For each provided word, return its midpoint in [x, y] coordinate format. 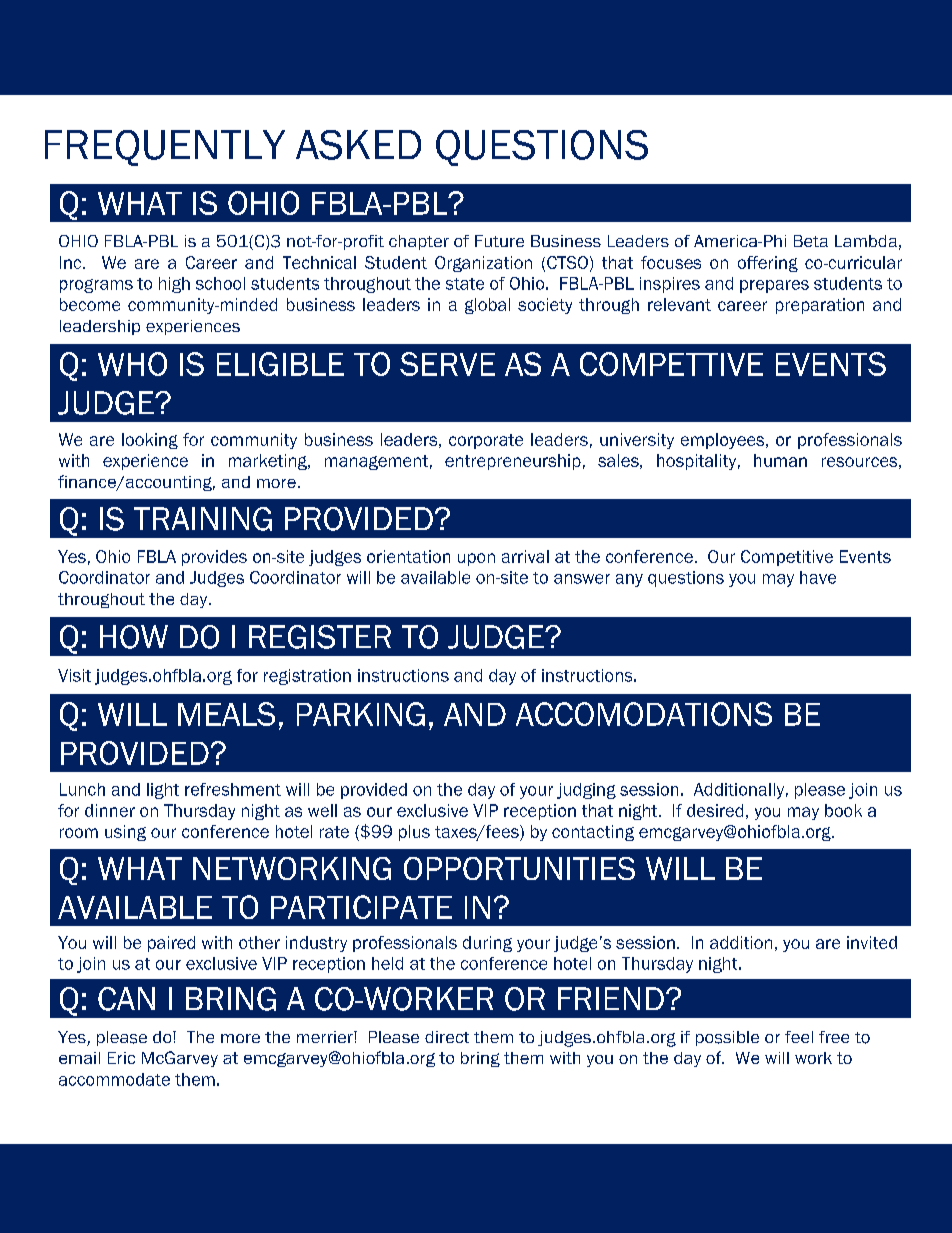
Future [499, 241]
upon [476, 559]
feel [799, 1037]
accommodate [114, 1079]
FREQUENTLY [165, 148]
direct [447, 1037]
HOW [134, 637]
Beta [811, 241]
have [818, 577]
